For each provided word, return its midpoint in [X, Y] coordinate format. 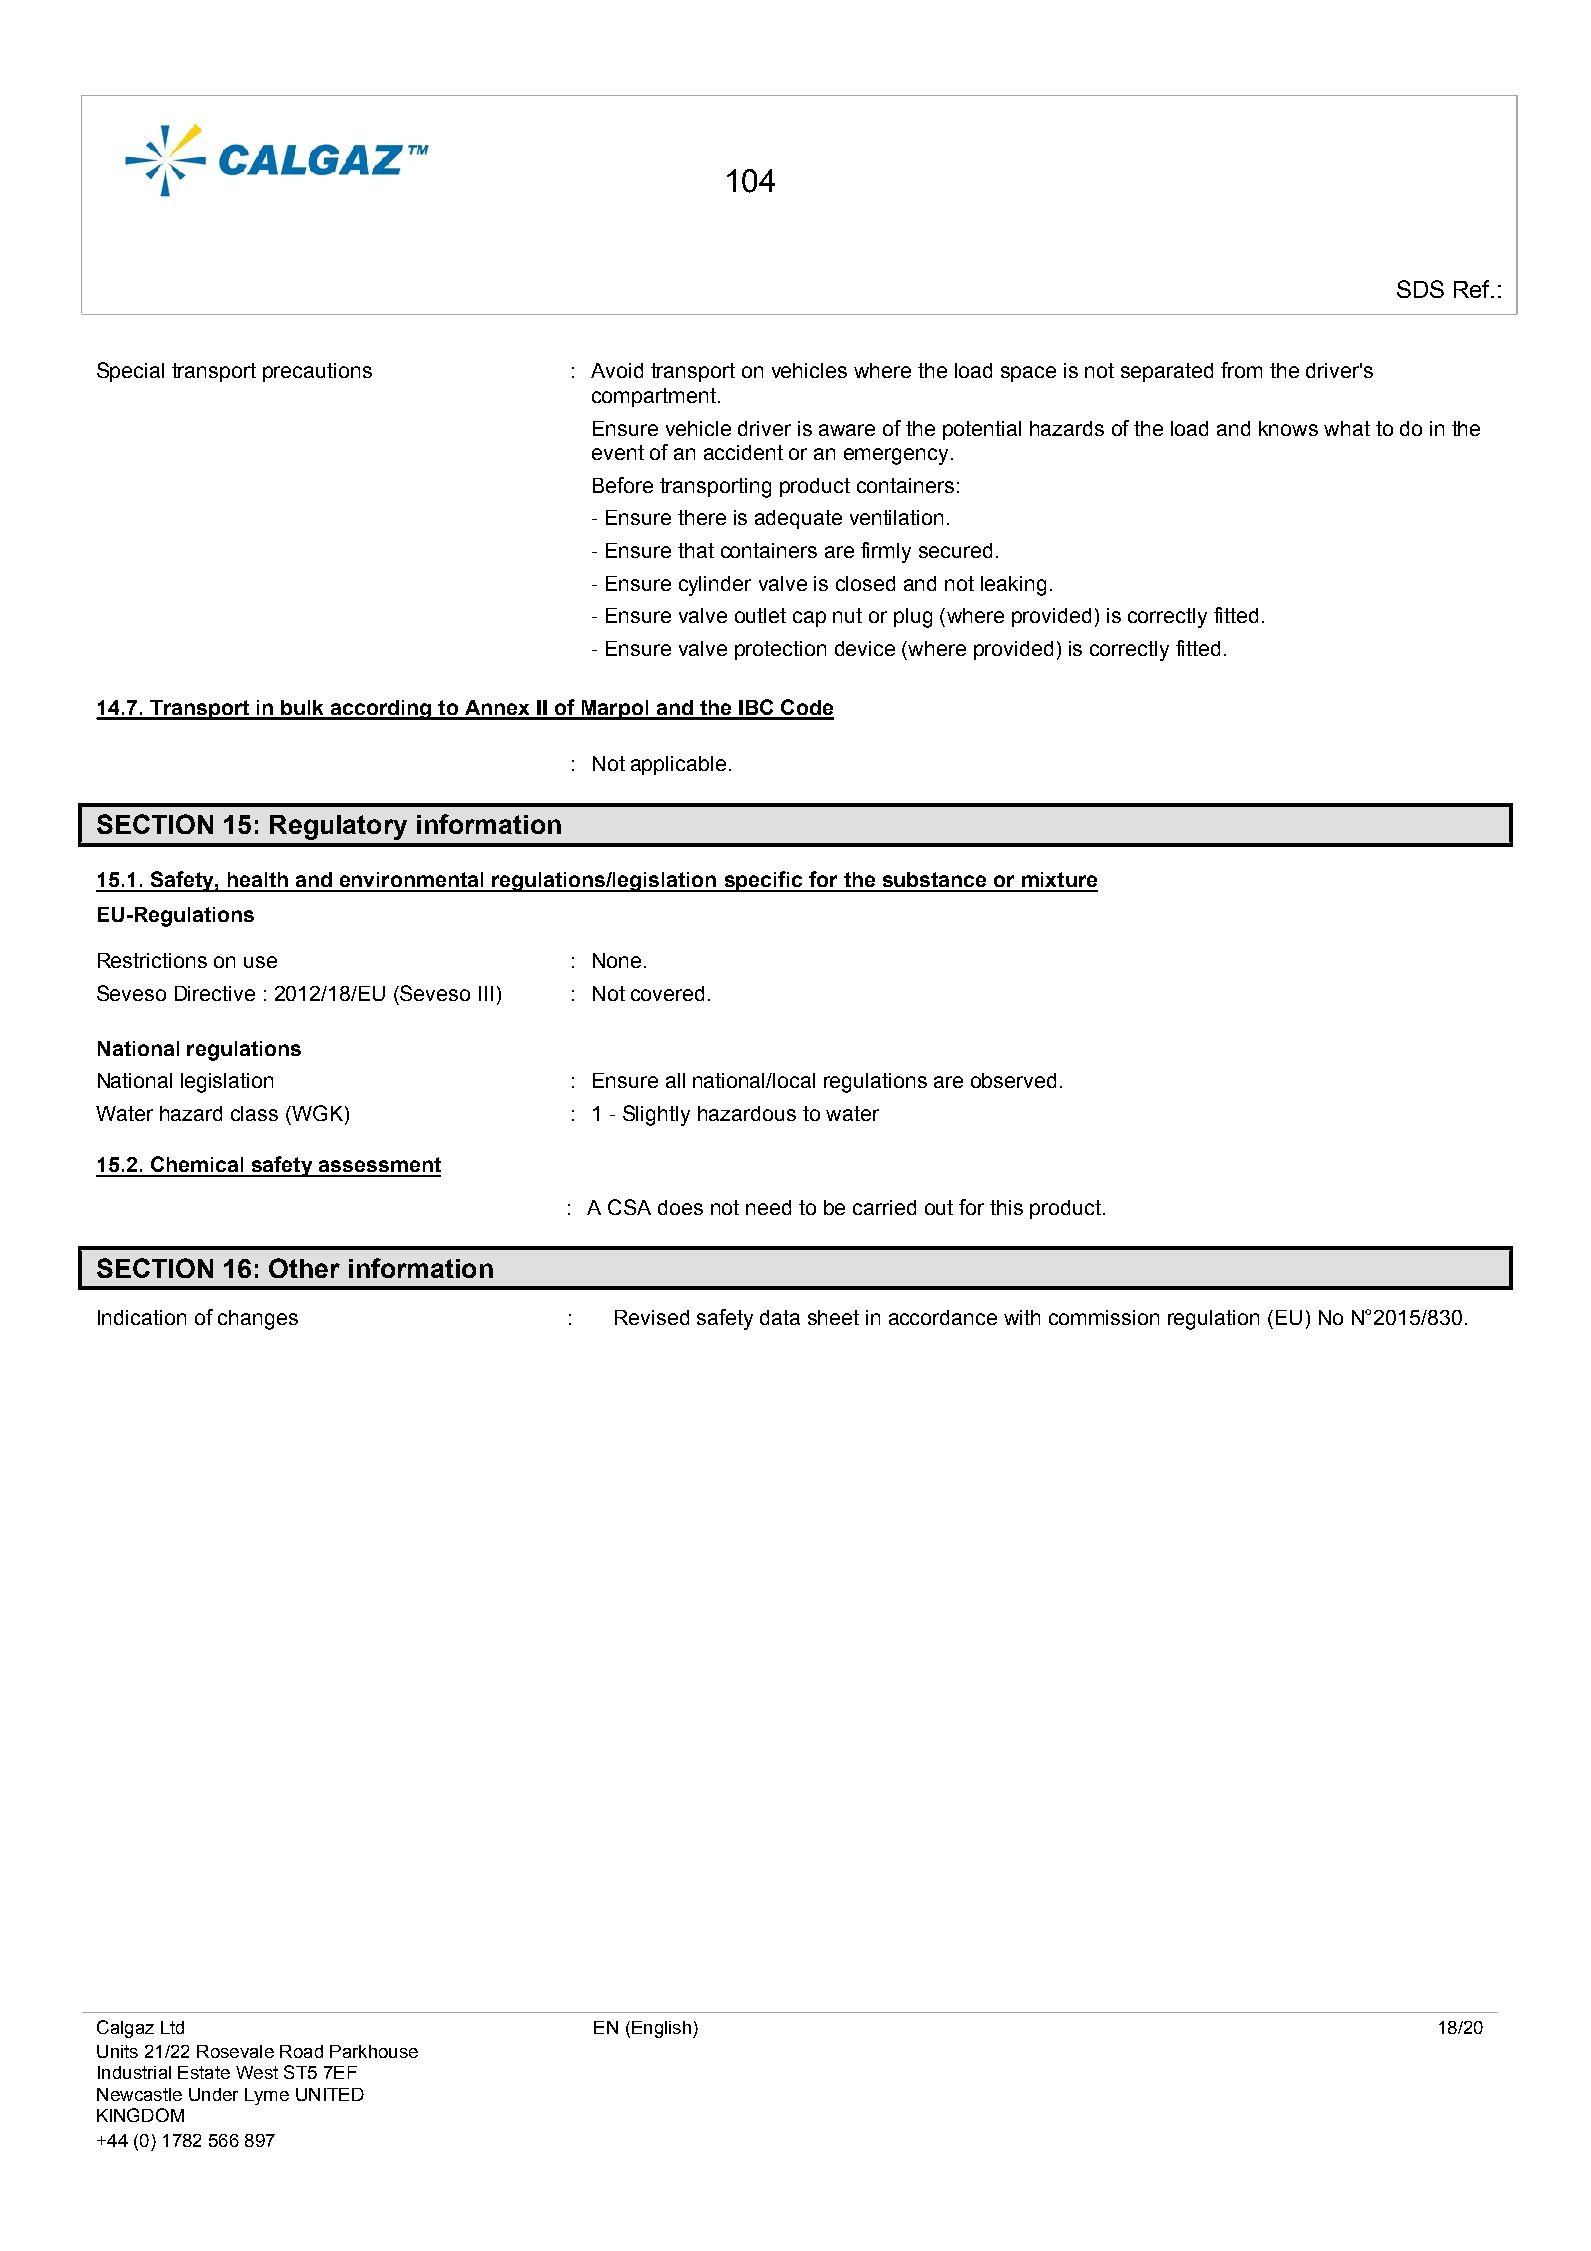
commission [1104, 1317]
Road [301, 2051]
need [768, 1207]
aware [847, 430]
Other [304, 1268]
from [1241, 370]
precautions [317, 372]
